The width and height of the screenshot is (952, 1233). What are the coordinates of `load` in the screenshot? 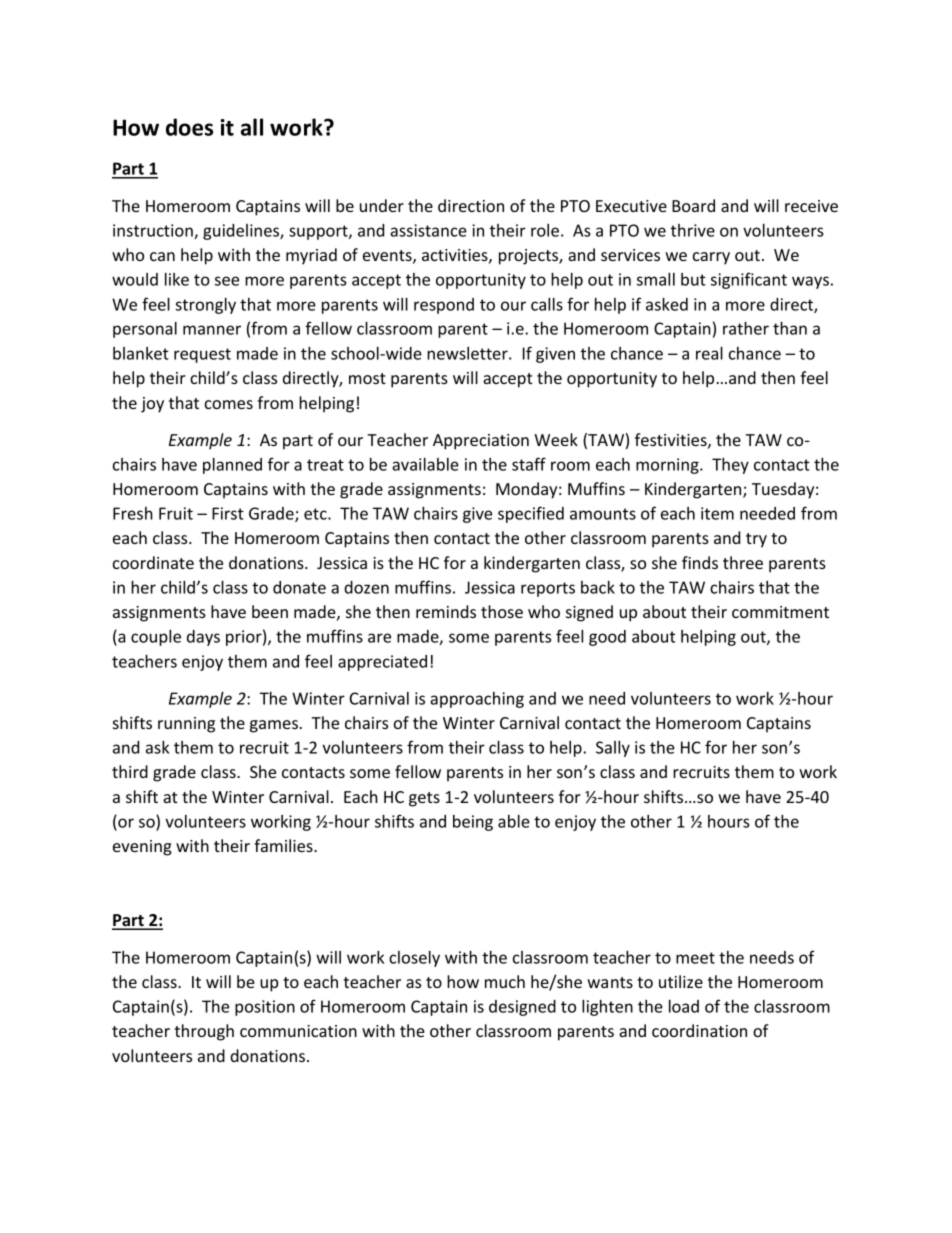 It's located at (684, 1006).
